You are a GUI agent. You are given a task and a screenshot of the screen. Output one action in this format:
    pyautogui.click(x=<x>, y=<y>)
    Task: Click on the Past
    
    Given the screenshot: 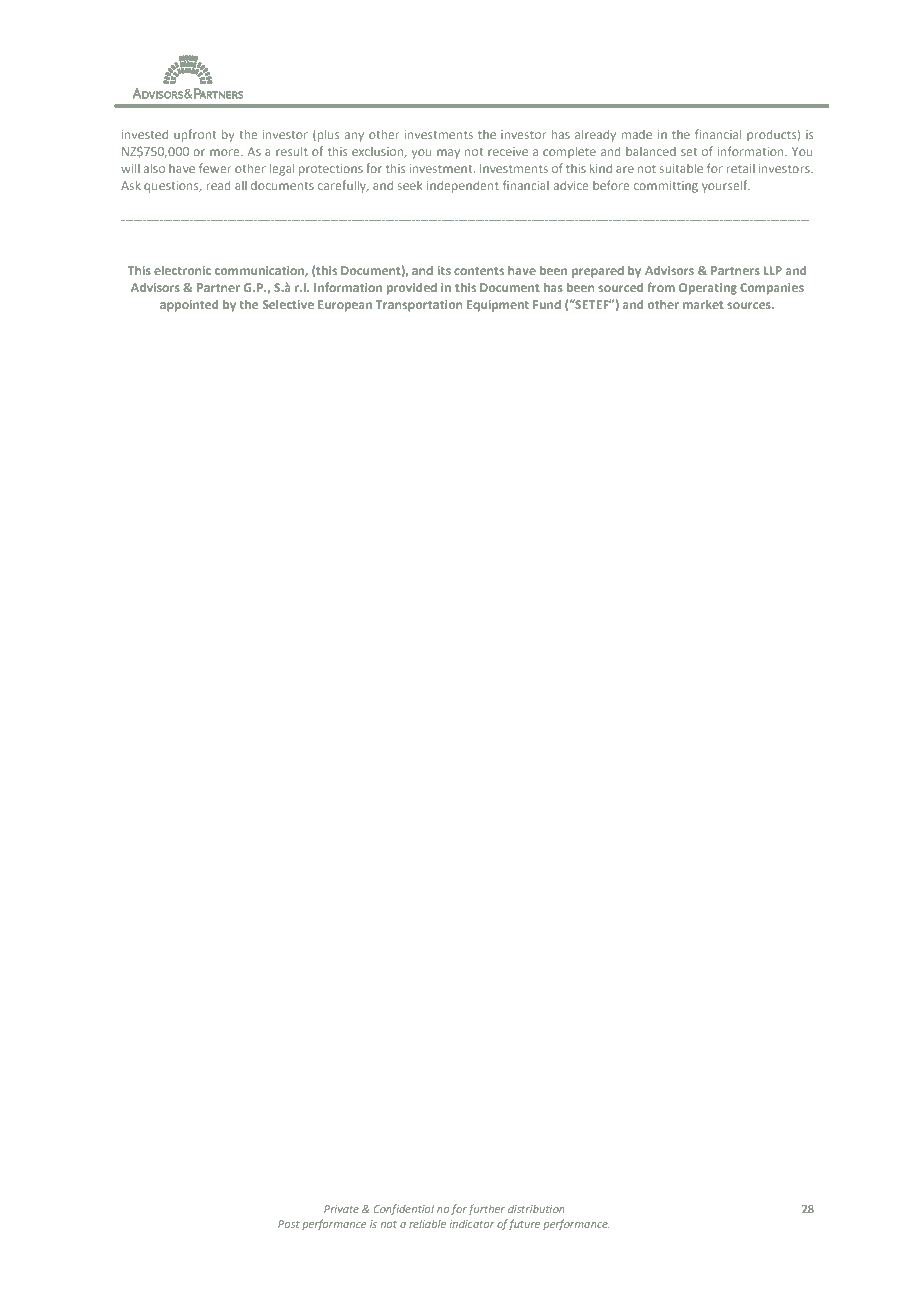 What is the action you would take?
    pyautogui.click(x=289, y=1224)
